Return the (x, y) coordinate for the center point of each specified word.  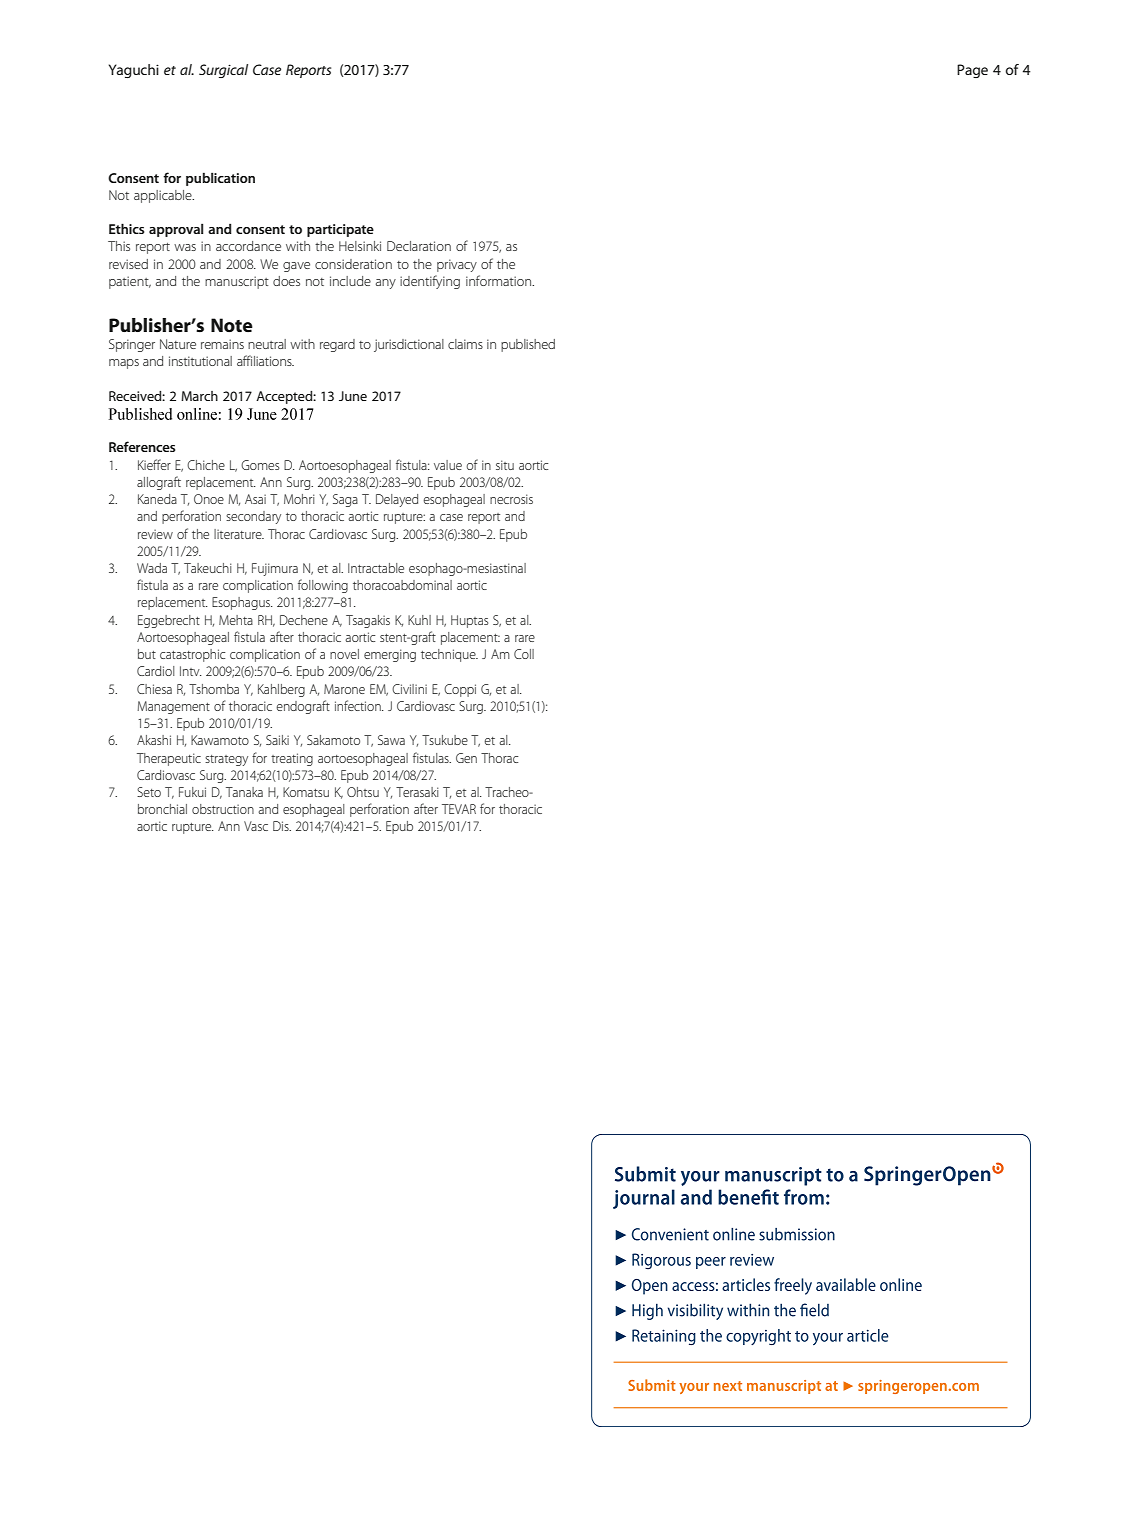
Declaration (419, 246)
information (500, 280)
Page (972, 71)
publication (220, 179)
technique (449, 655)
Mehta (236, 620)
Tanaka (244, 792)
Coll (524, 654)
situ (505, 465)
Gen (466, 758)
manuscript (237, 282)
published (528, 345)
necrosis (511, 499)
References (142, 446)
